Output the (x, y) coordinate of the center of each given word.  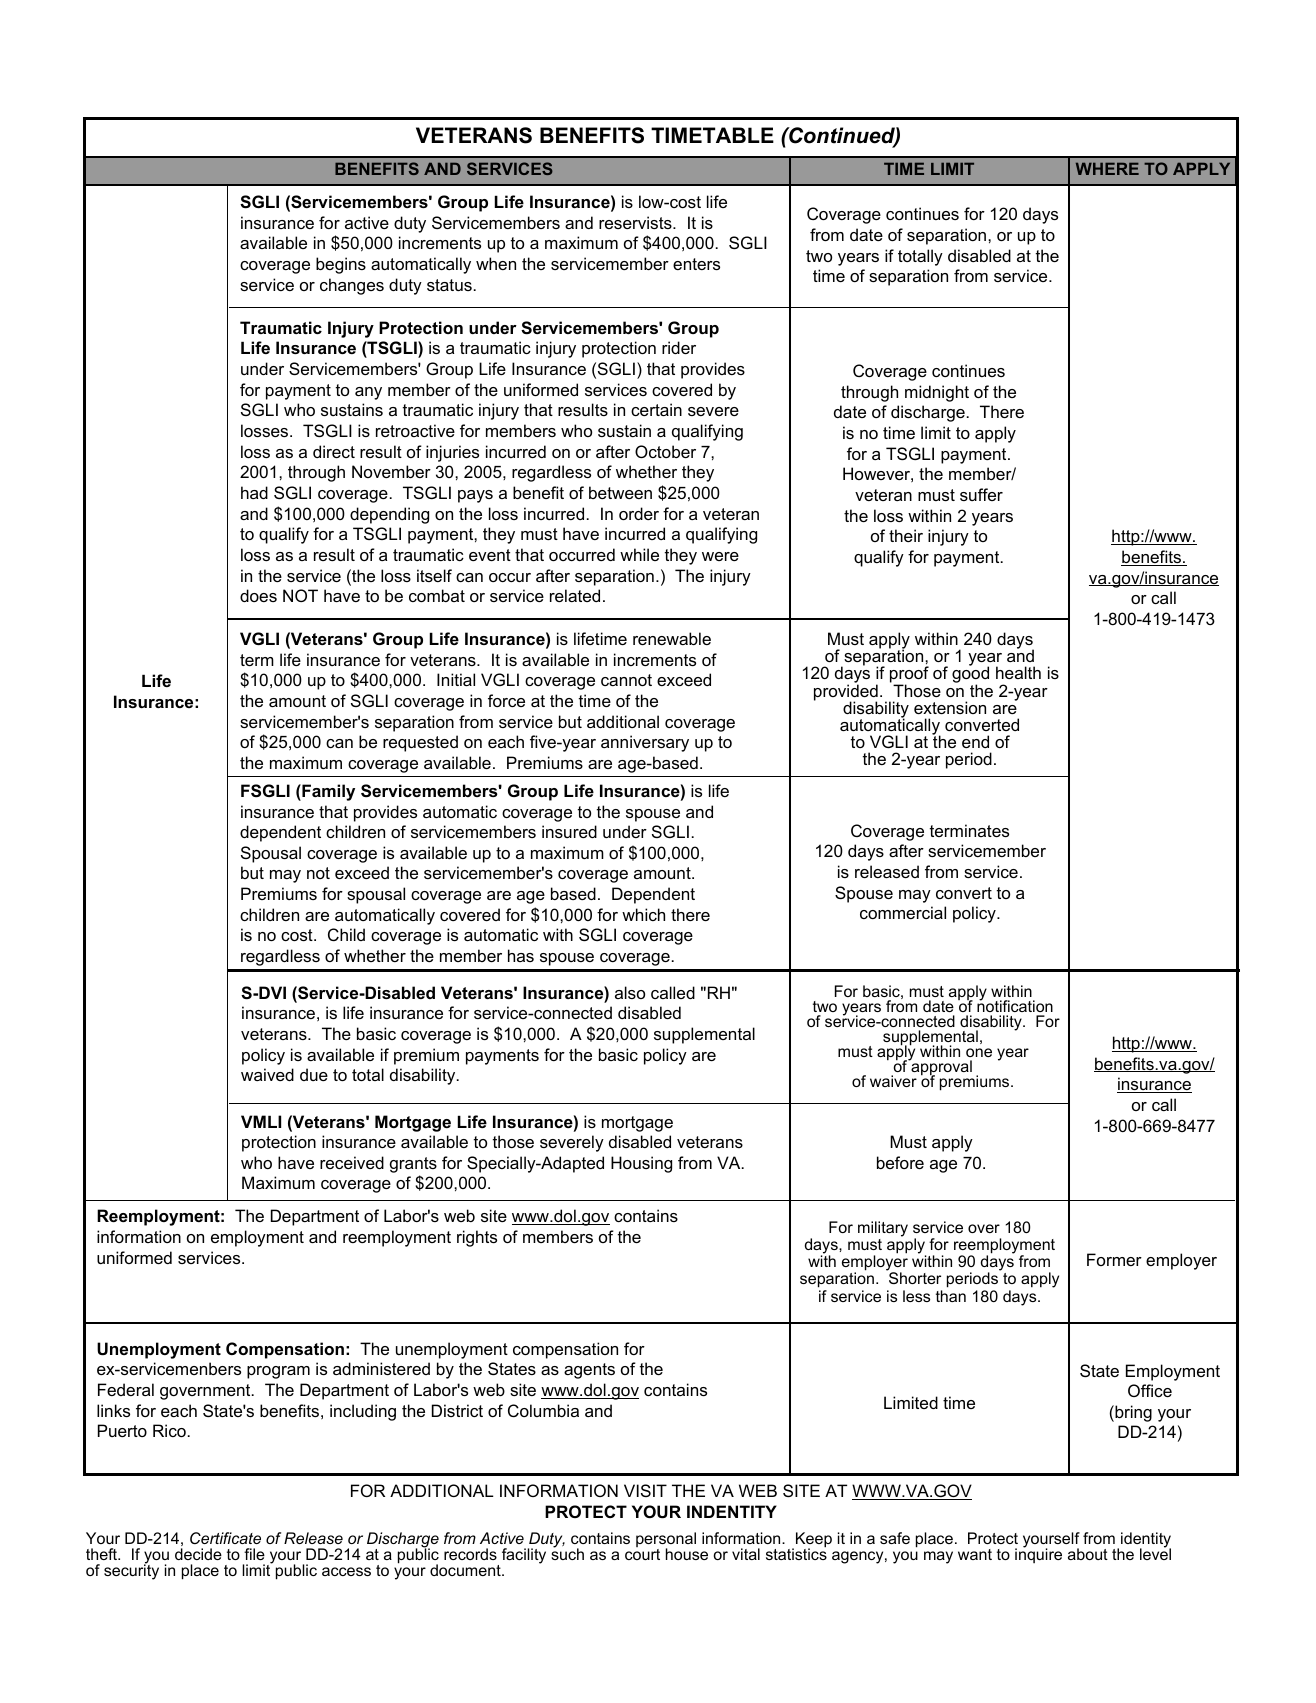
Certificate (225, 1538)
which (643, 914)
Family (327, 792)
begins (341, 265)
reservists (636, 222)
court (642, 1553)
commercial (903, 912)
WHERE (1107, 169)
